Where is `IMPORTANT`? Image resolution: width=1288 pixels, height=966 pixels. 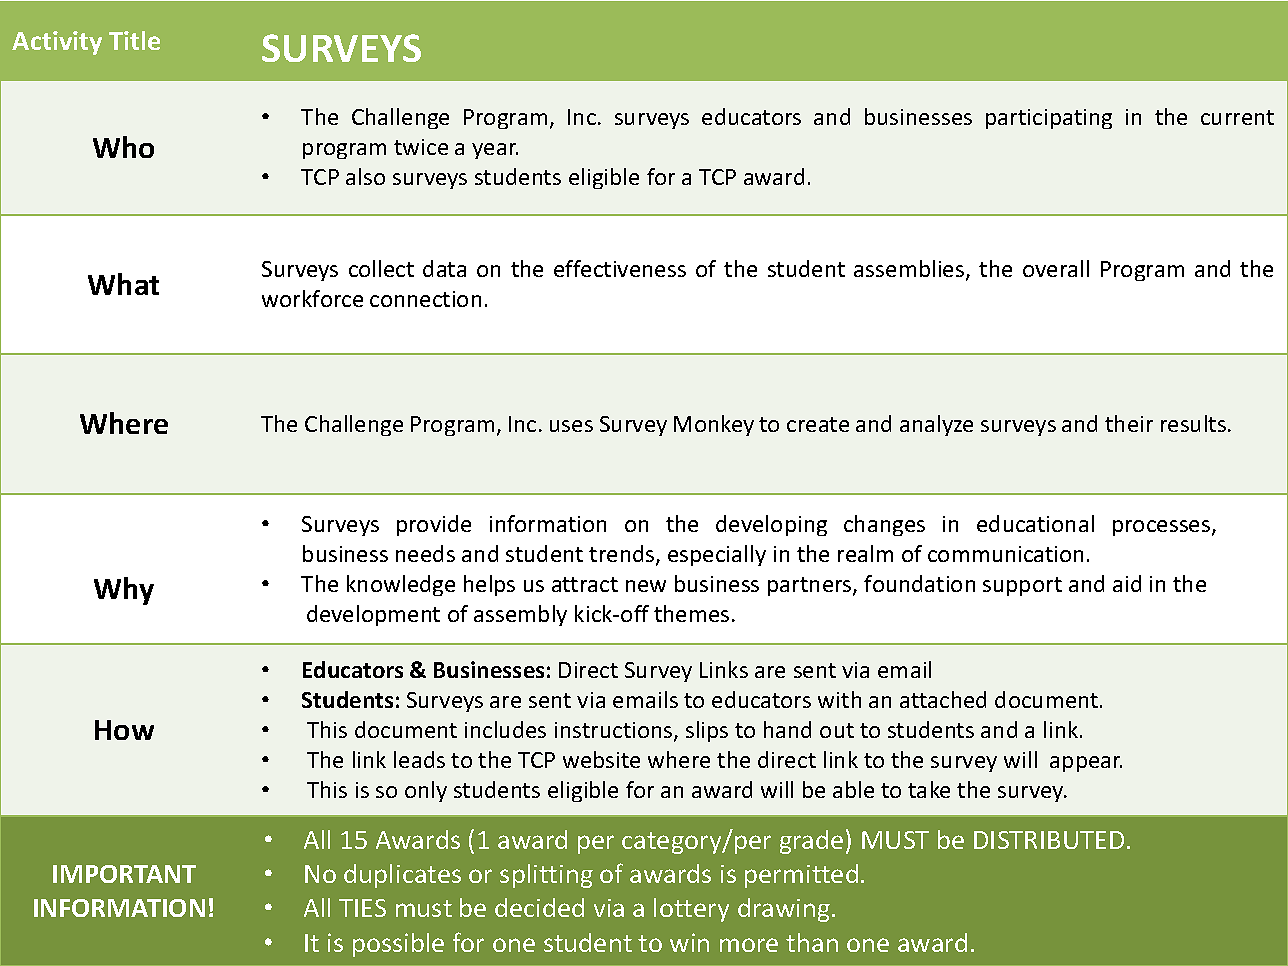 IMPORTANT is located at coordinates (124, 874).
